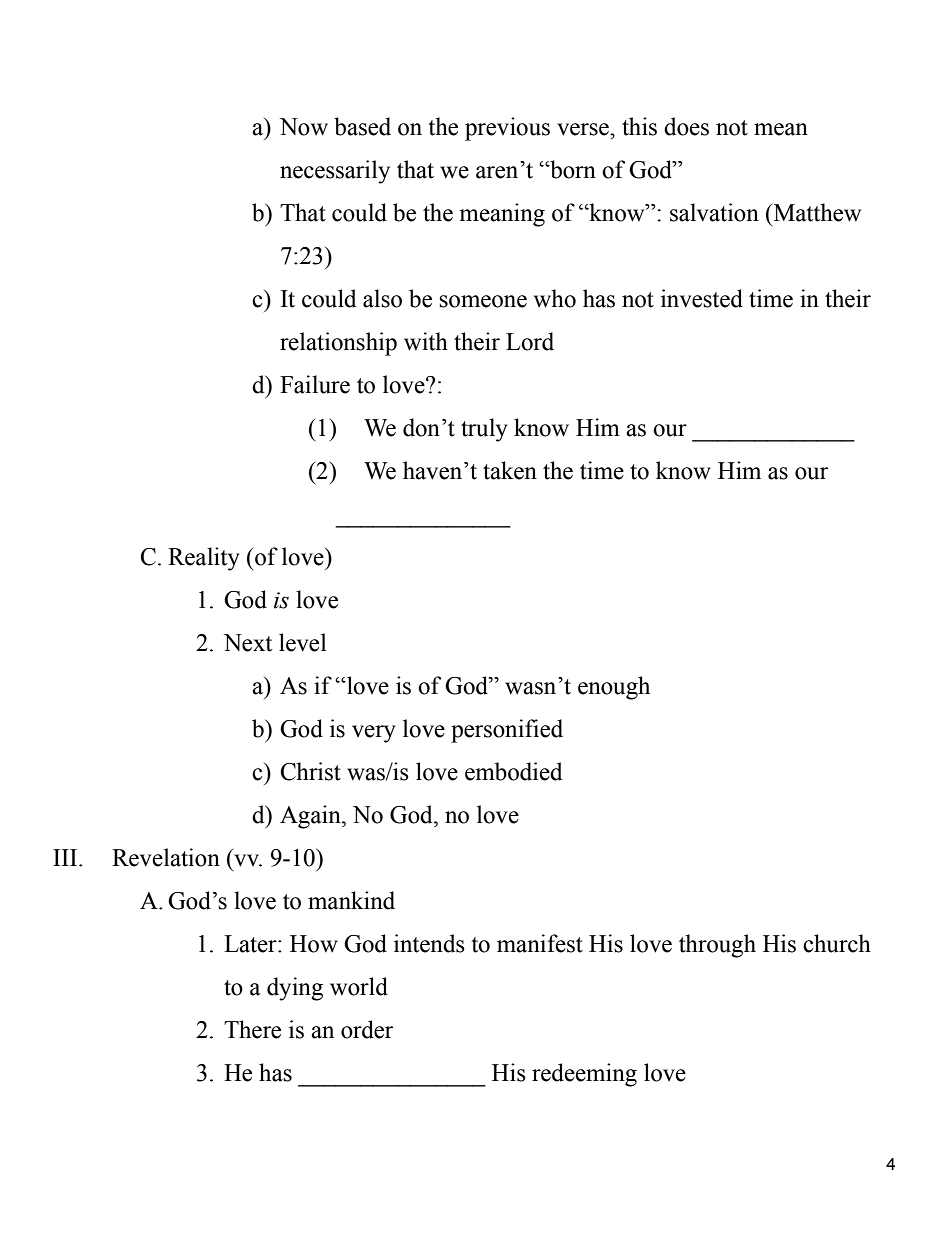 The width and height of the page is (952, 1233). Describe the element at coordinates (507, 129) in the page. I see `previous` at that location.
